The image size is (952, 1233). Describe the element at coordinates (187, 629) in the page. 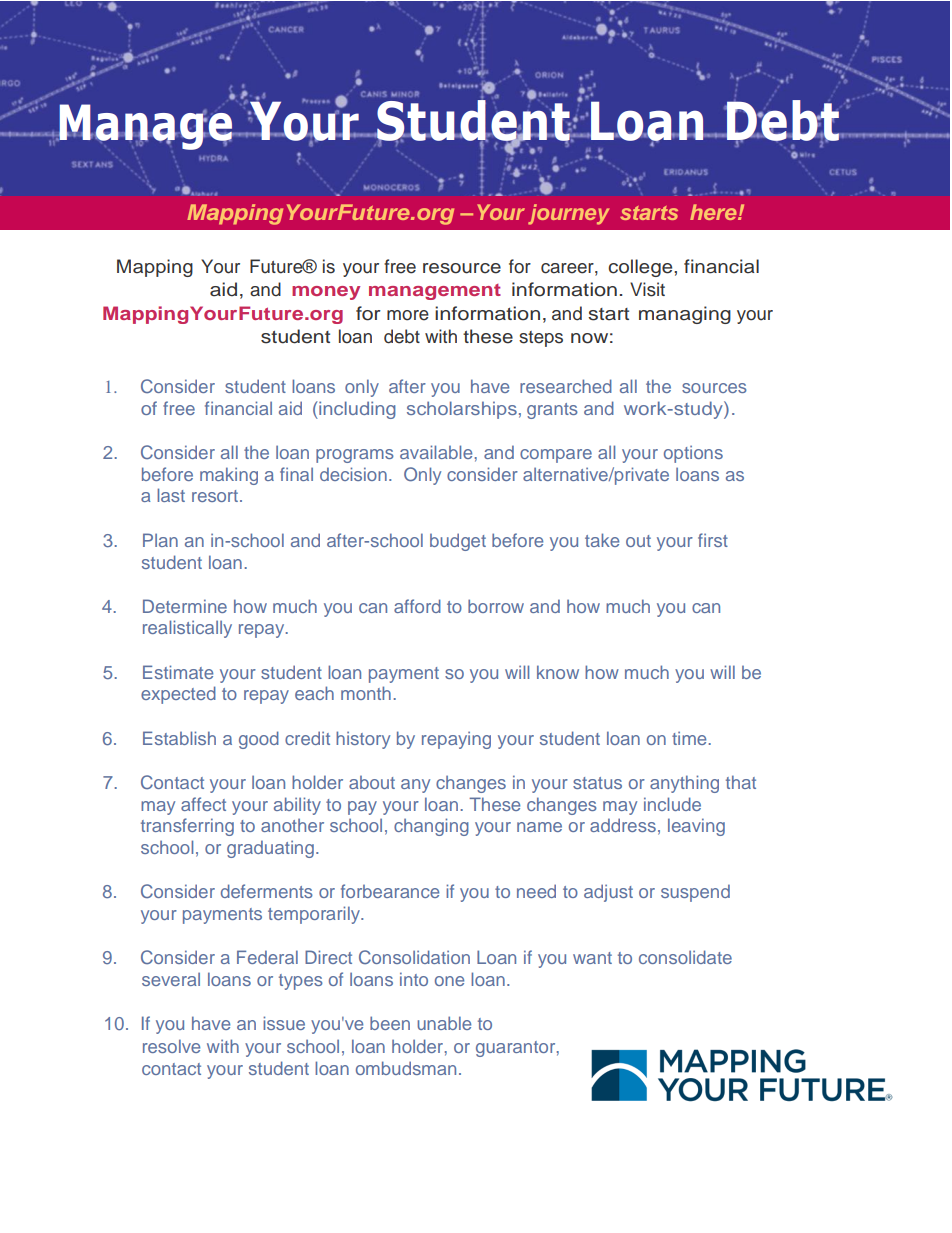

I see `realistically` at that location.
